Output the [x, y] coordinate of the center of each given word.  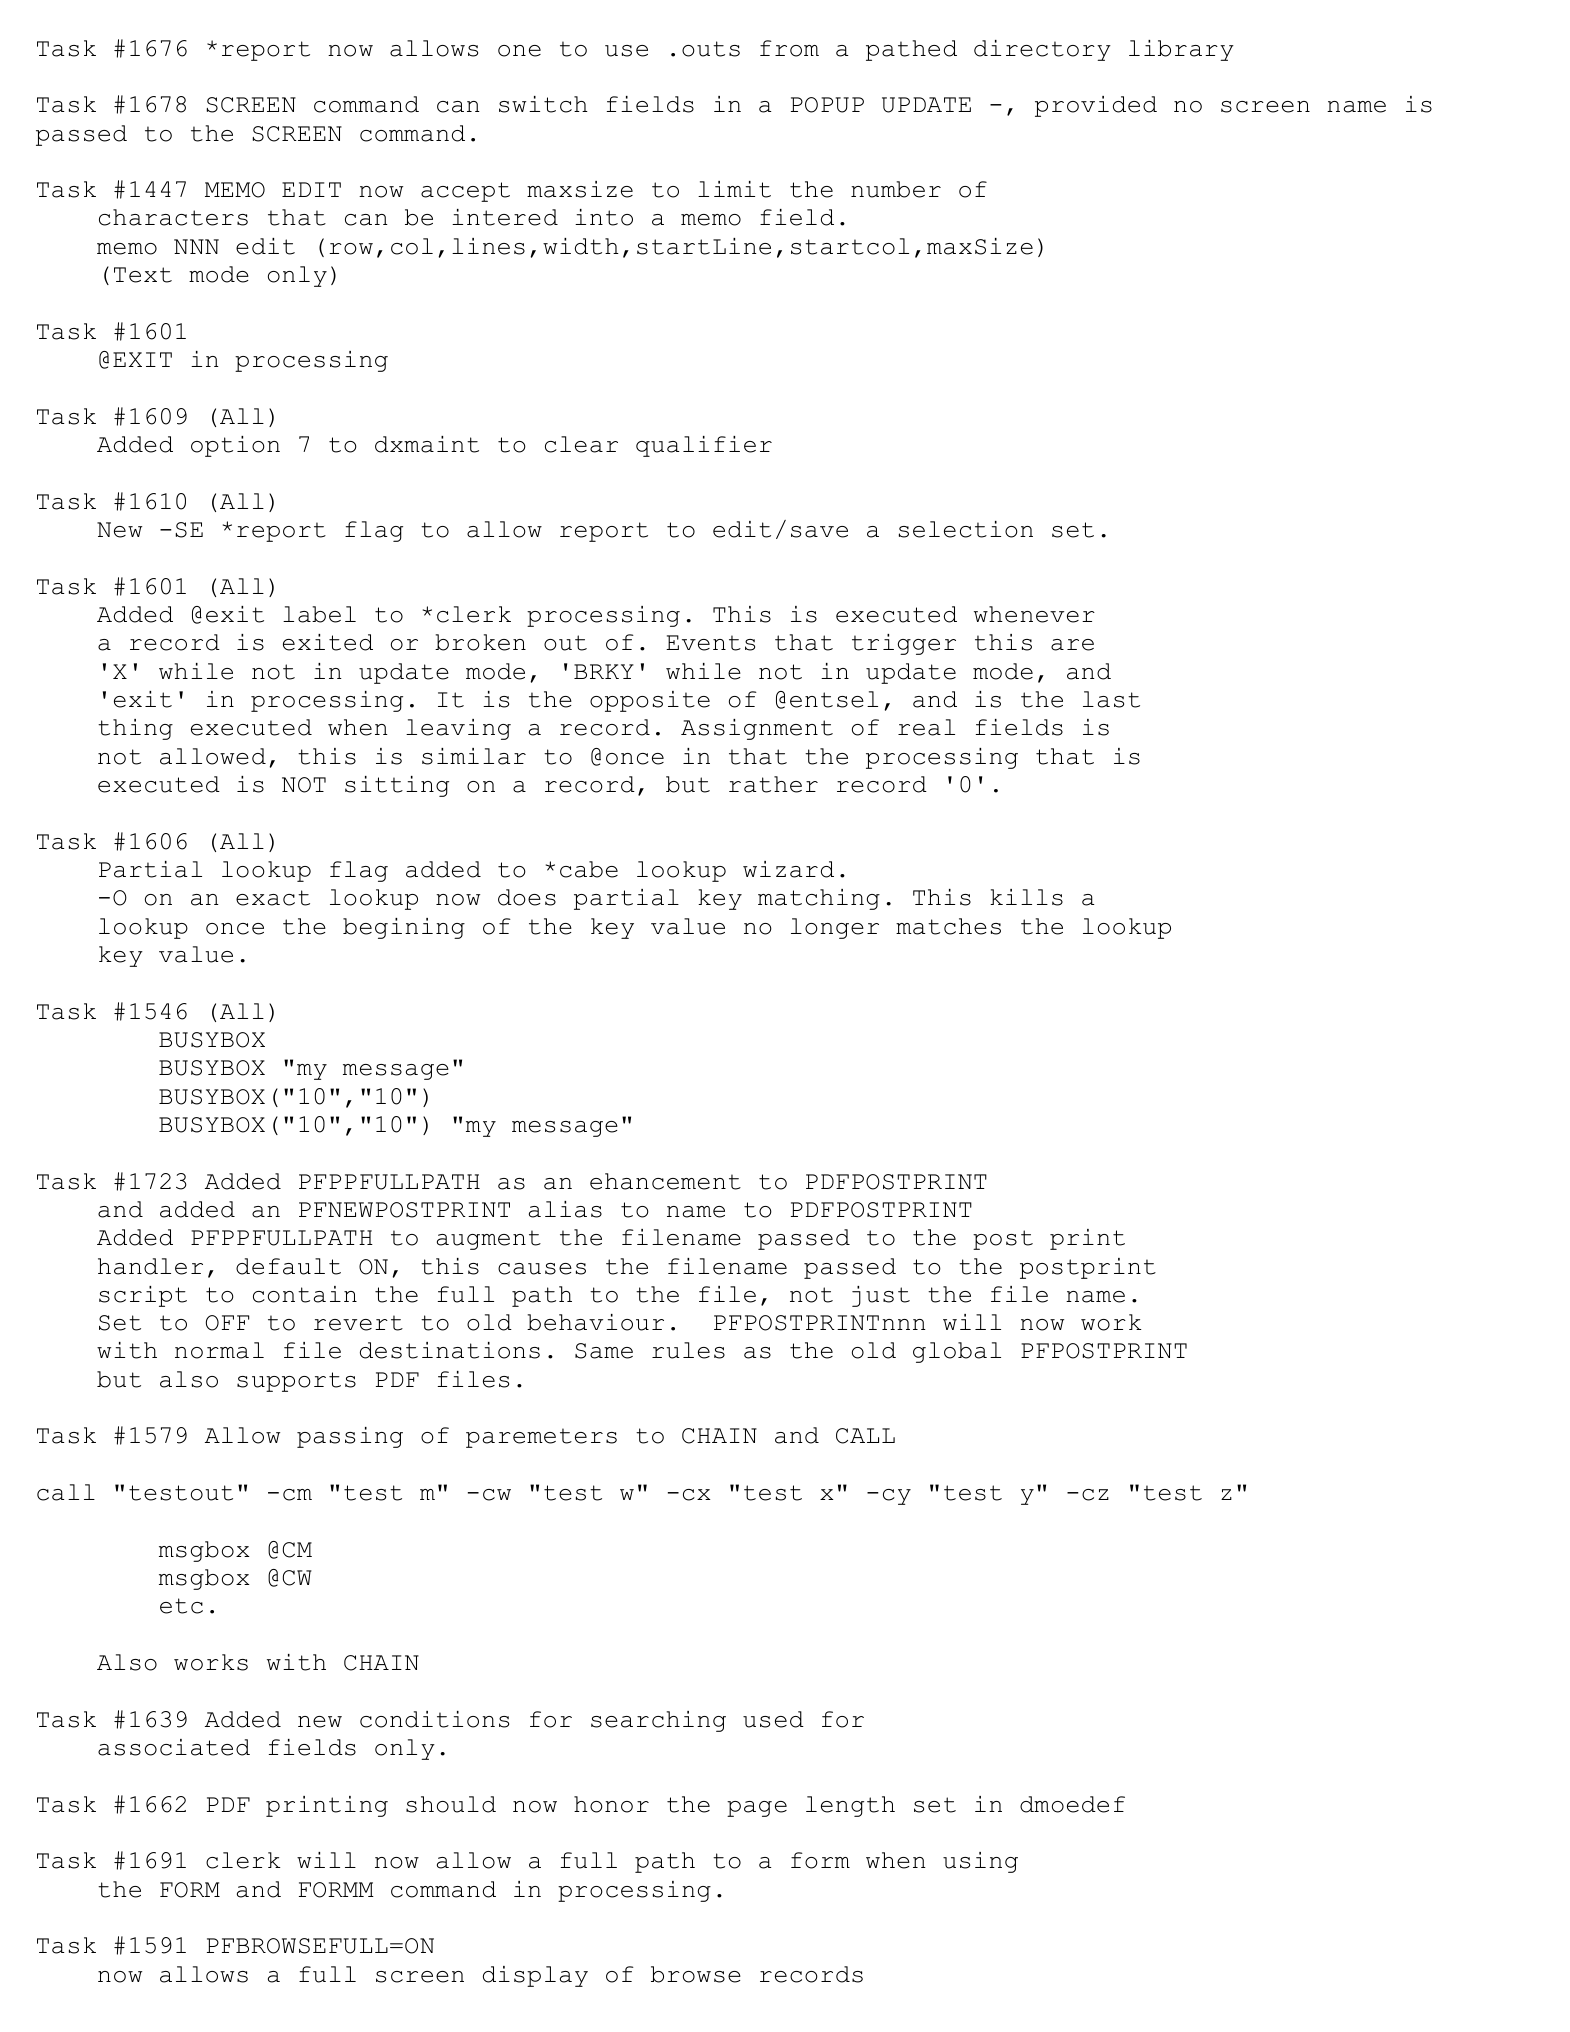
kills [1026, 897]
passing [350, 1437]
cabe [589, 869]
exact [273, 898]
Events [710, 643]
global [957, 1352]
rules [688, 1350]
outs [711, 49]
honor [611, 1804]
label [319, 614]
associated [174, 1747]
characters [173, 217]
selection [966, 529]
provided [1096, 106]
